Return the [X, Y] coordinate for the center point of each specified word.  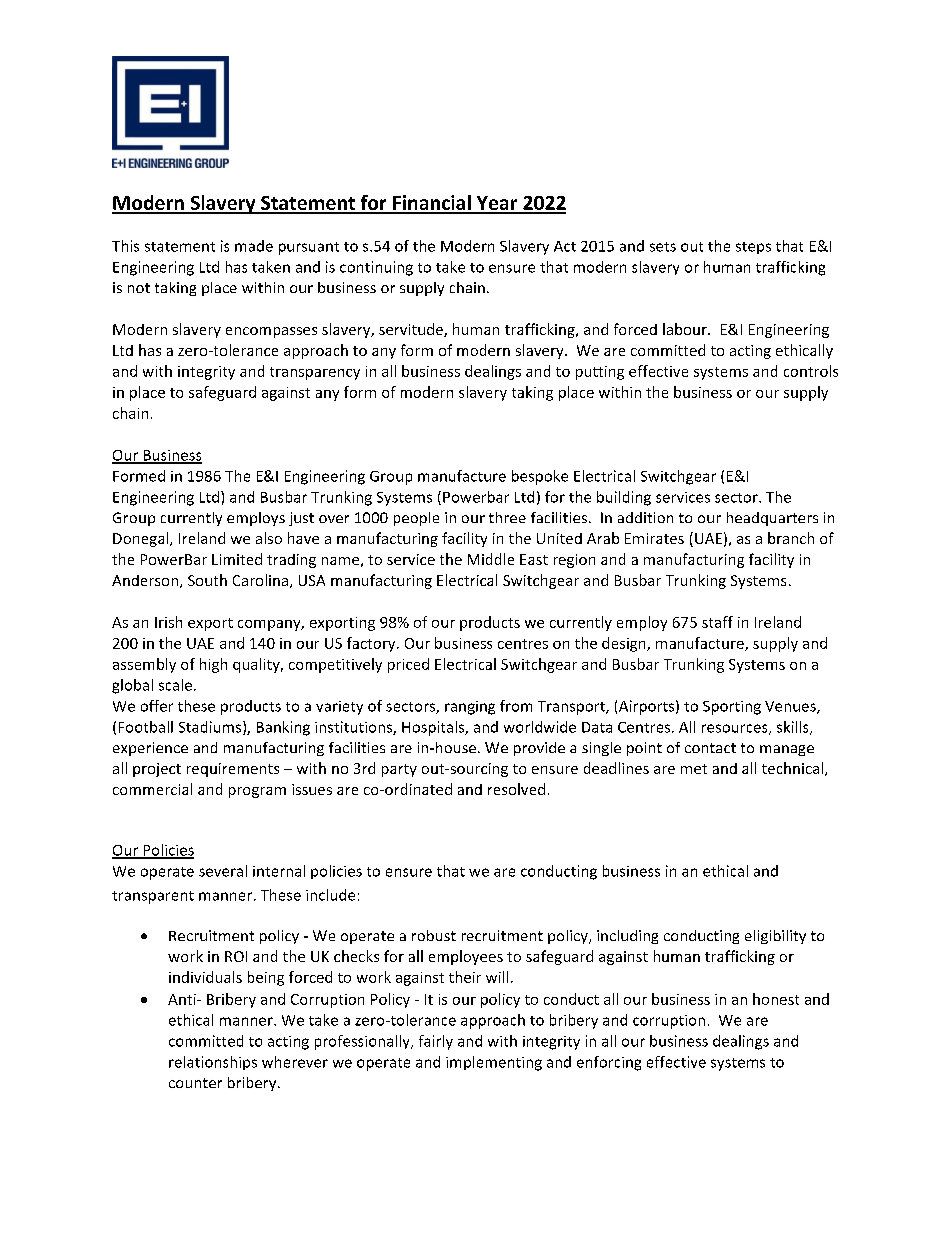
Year [497, 204]
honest [776, 999]
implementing [494, 1063]
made [254, 246]
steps [753, 248]
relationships [213, 1063]
